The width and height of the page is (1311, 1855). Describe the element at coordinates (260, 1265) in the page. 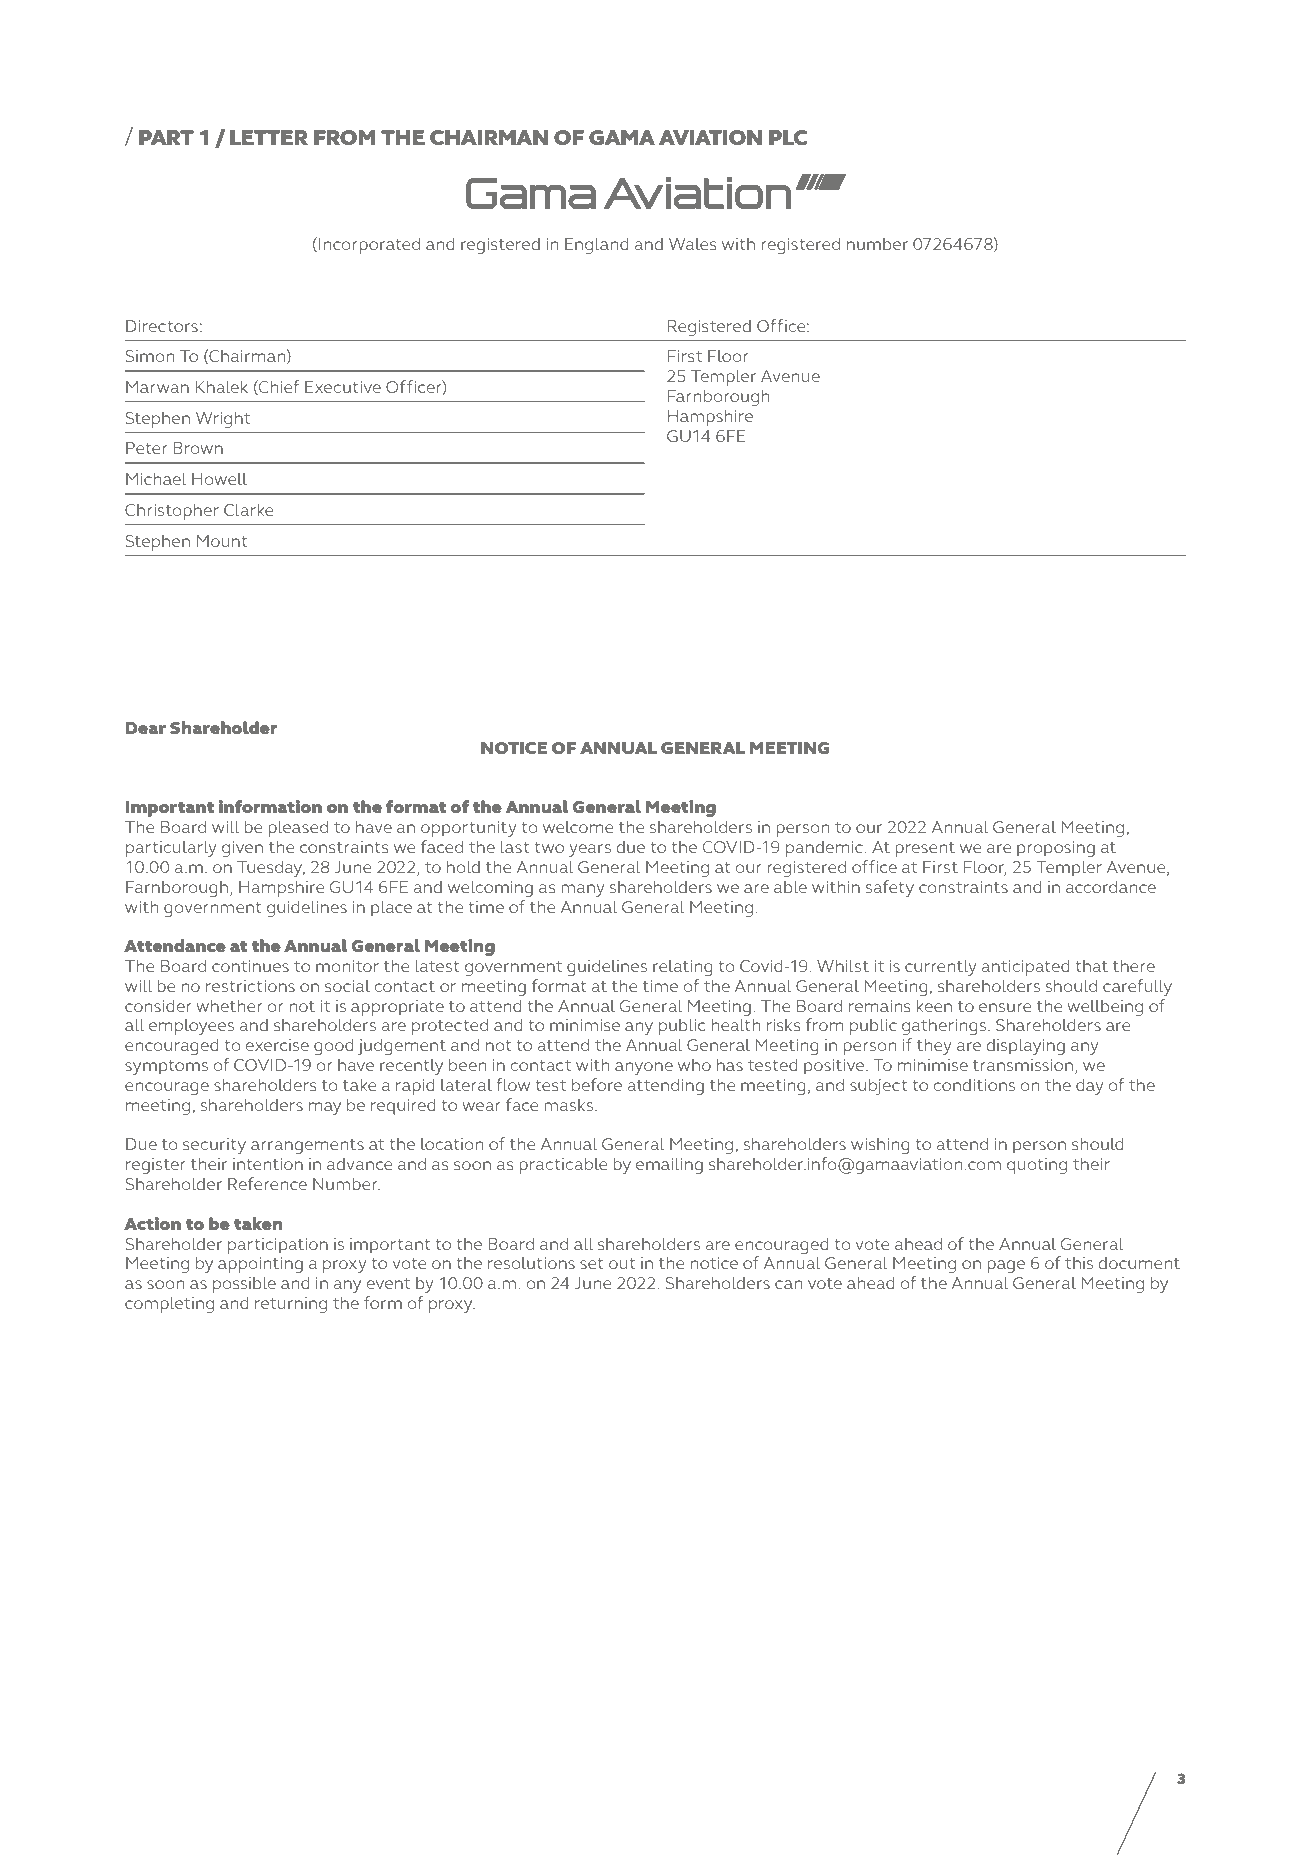

I see `appointing` at that location.
